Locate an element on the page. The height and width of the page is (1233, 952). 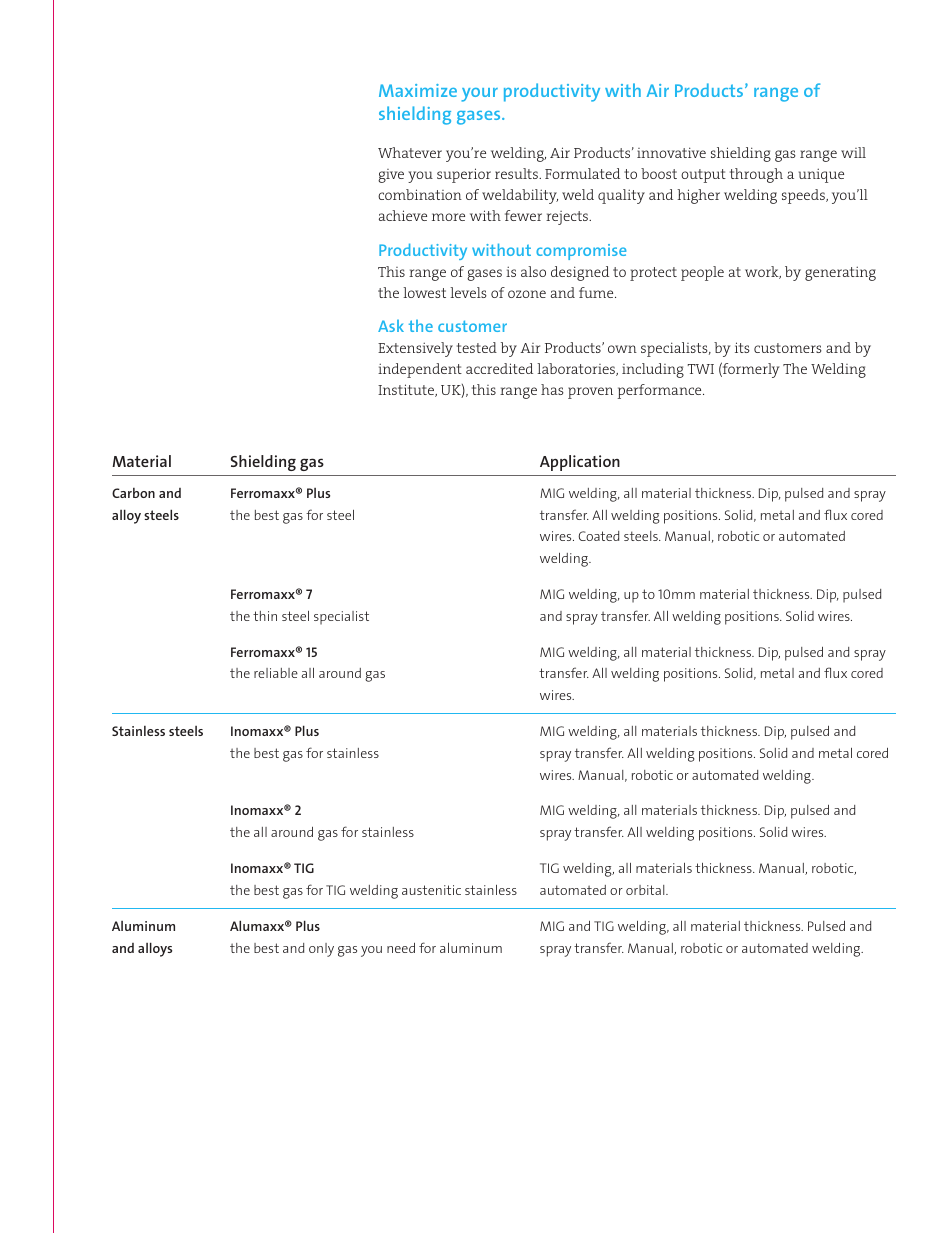
through is located at coordinates (756, 175).
